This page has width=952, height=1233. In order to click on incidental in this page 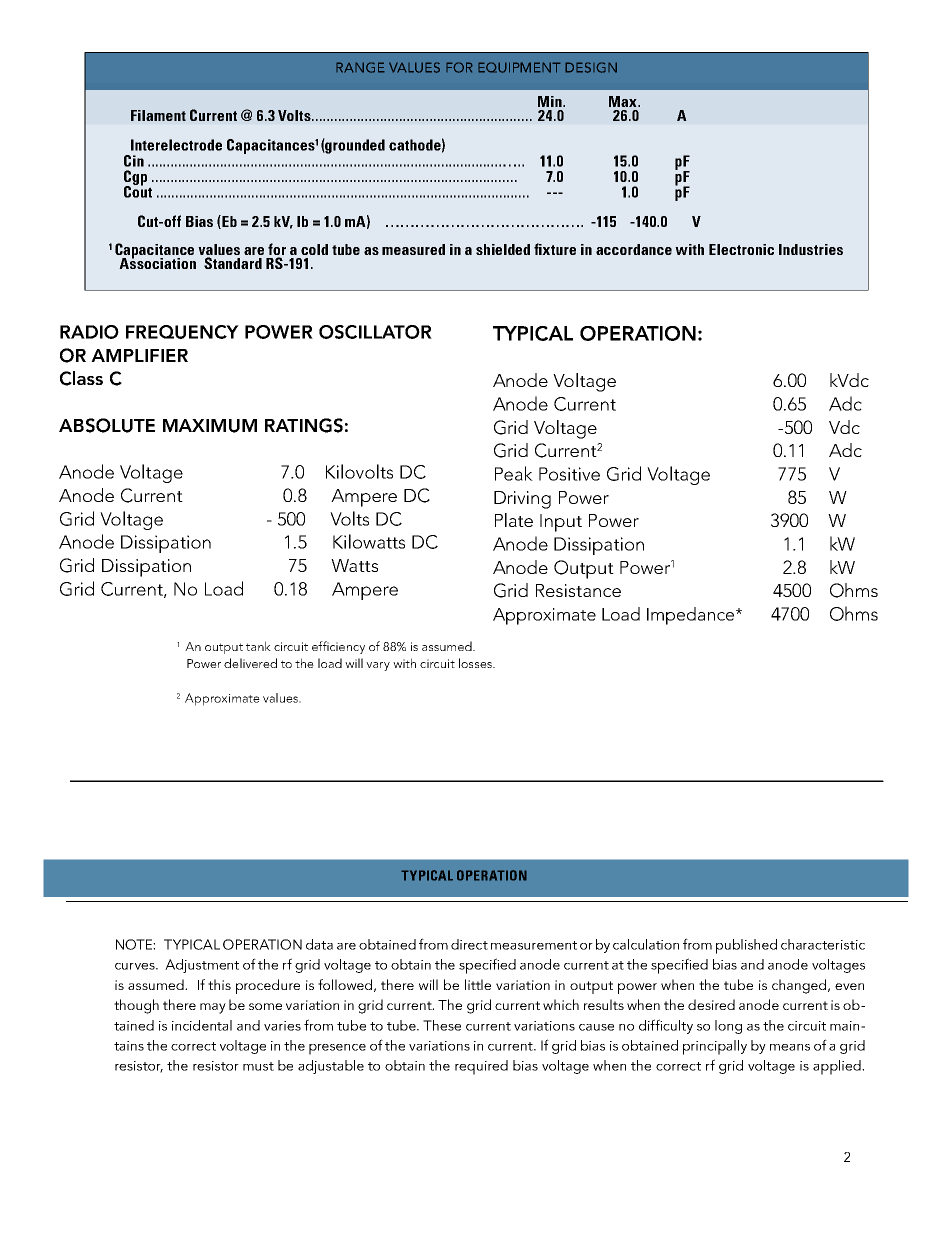, I will do `click(202, 1025)`.
